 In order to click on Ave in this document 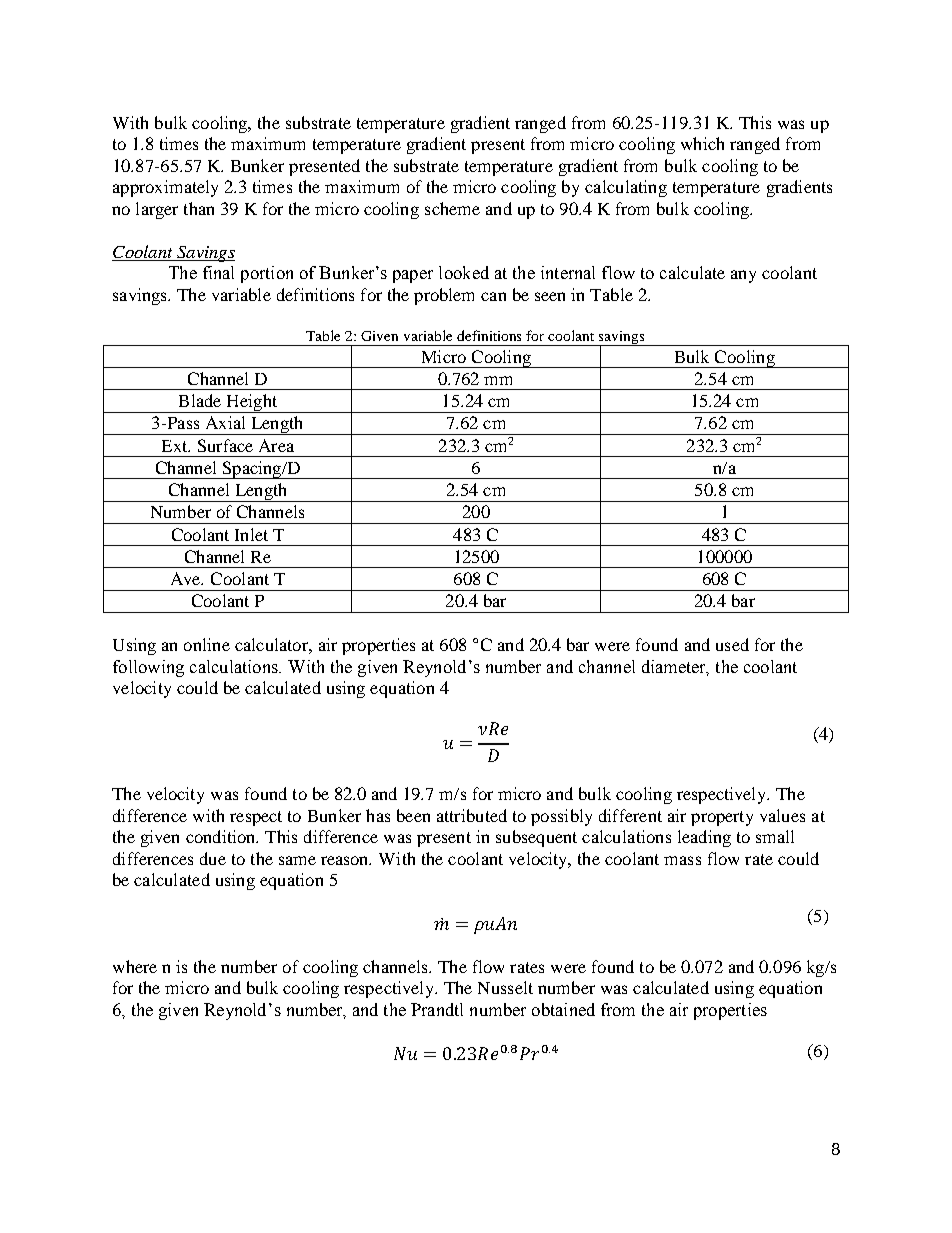, I will do `click(187, 578)`.
